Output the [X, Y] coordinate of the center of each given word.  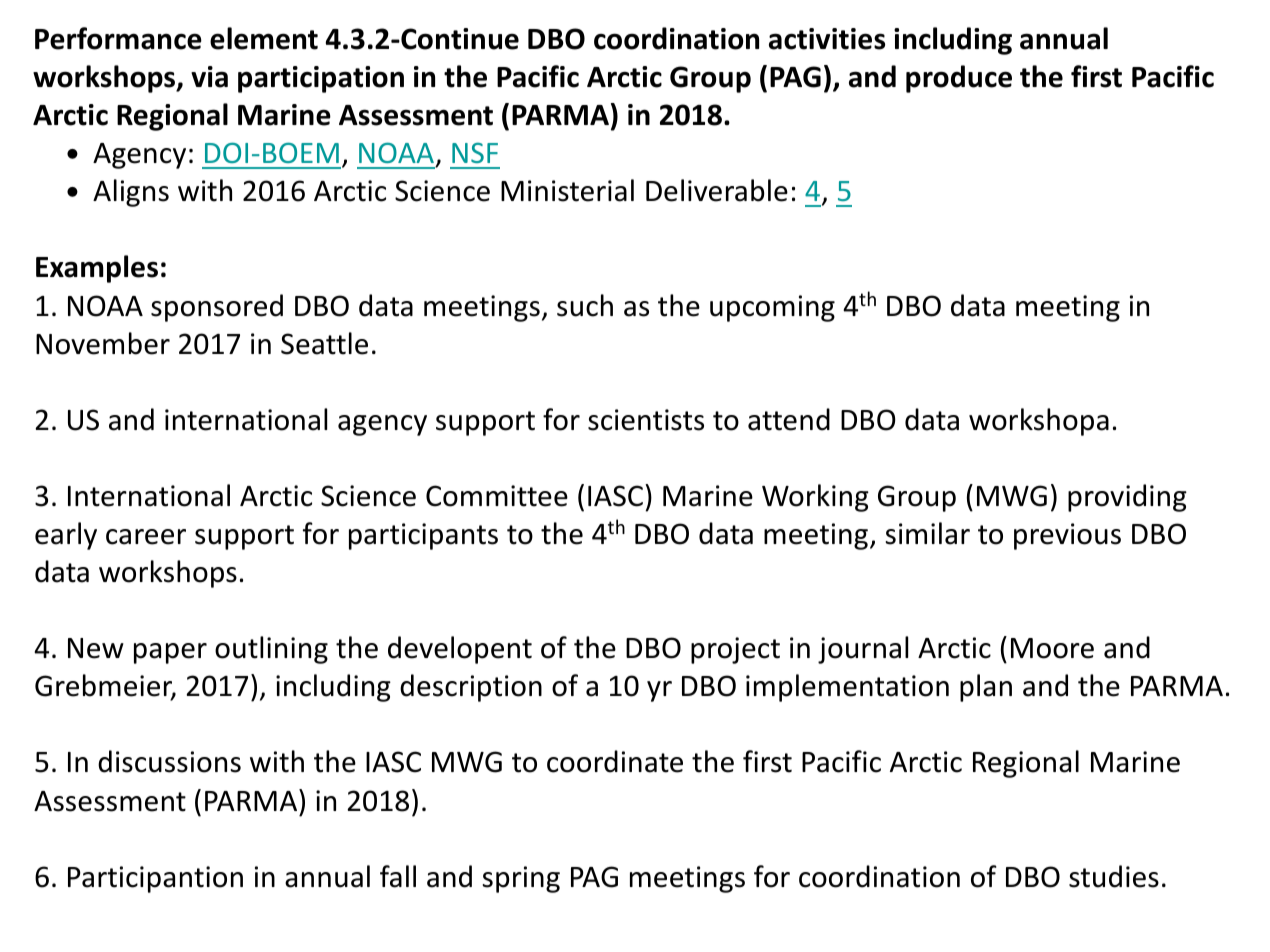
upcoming [772, 308]
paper [170, 653]
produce [959, 79]
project [735, 650]
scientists [646, 420]
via [209, 77]
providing [1127, 498]
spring [521, 879]
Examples [97, 269]
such [585, 305]
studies [1114, 876]
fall [398, 876]
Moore [1052, 648]
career [146, 537]
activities [827, 39]
